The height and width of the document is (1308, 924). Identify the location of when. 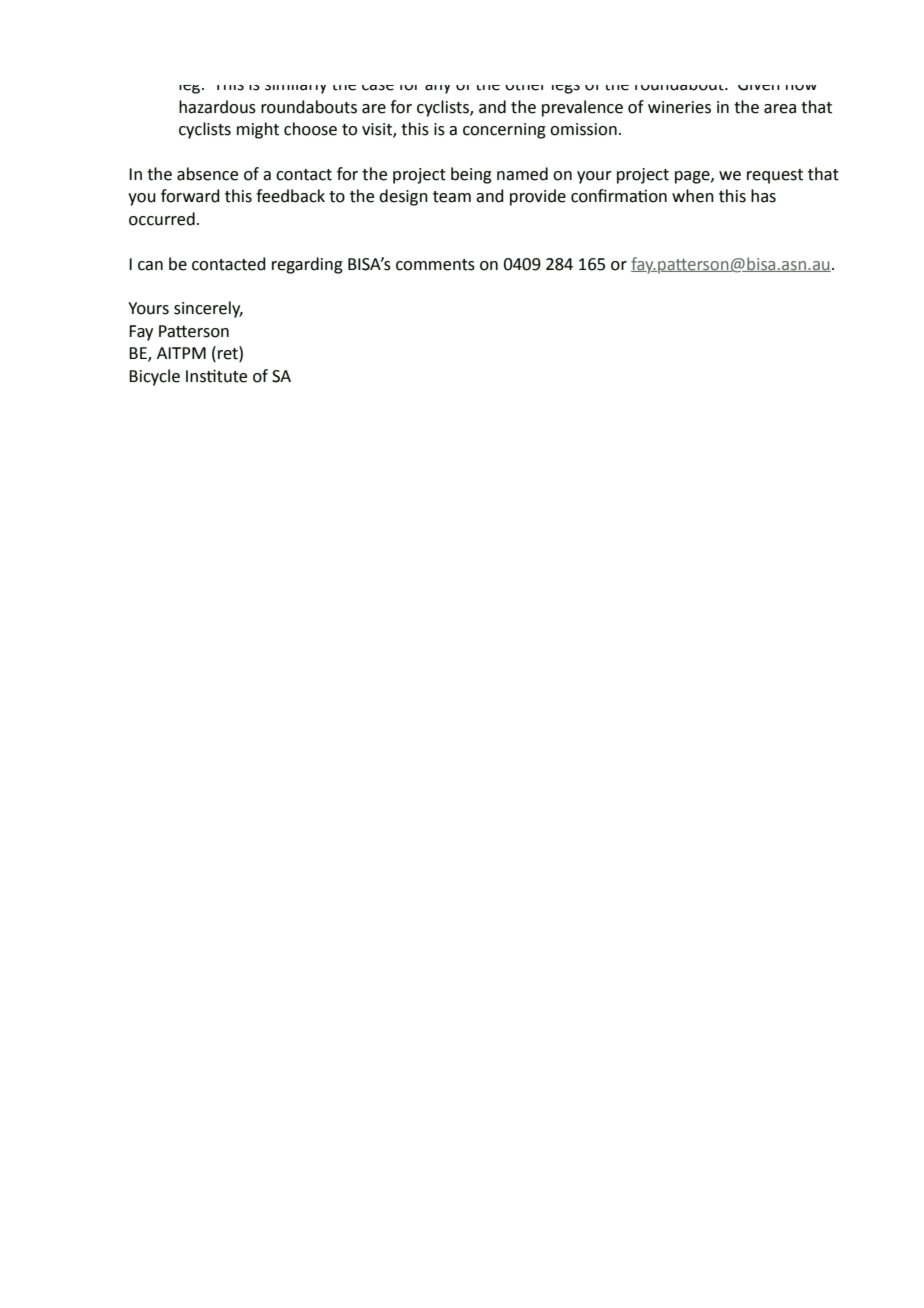
(693, 196).
